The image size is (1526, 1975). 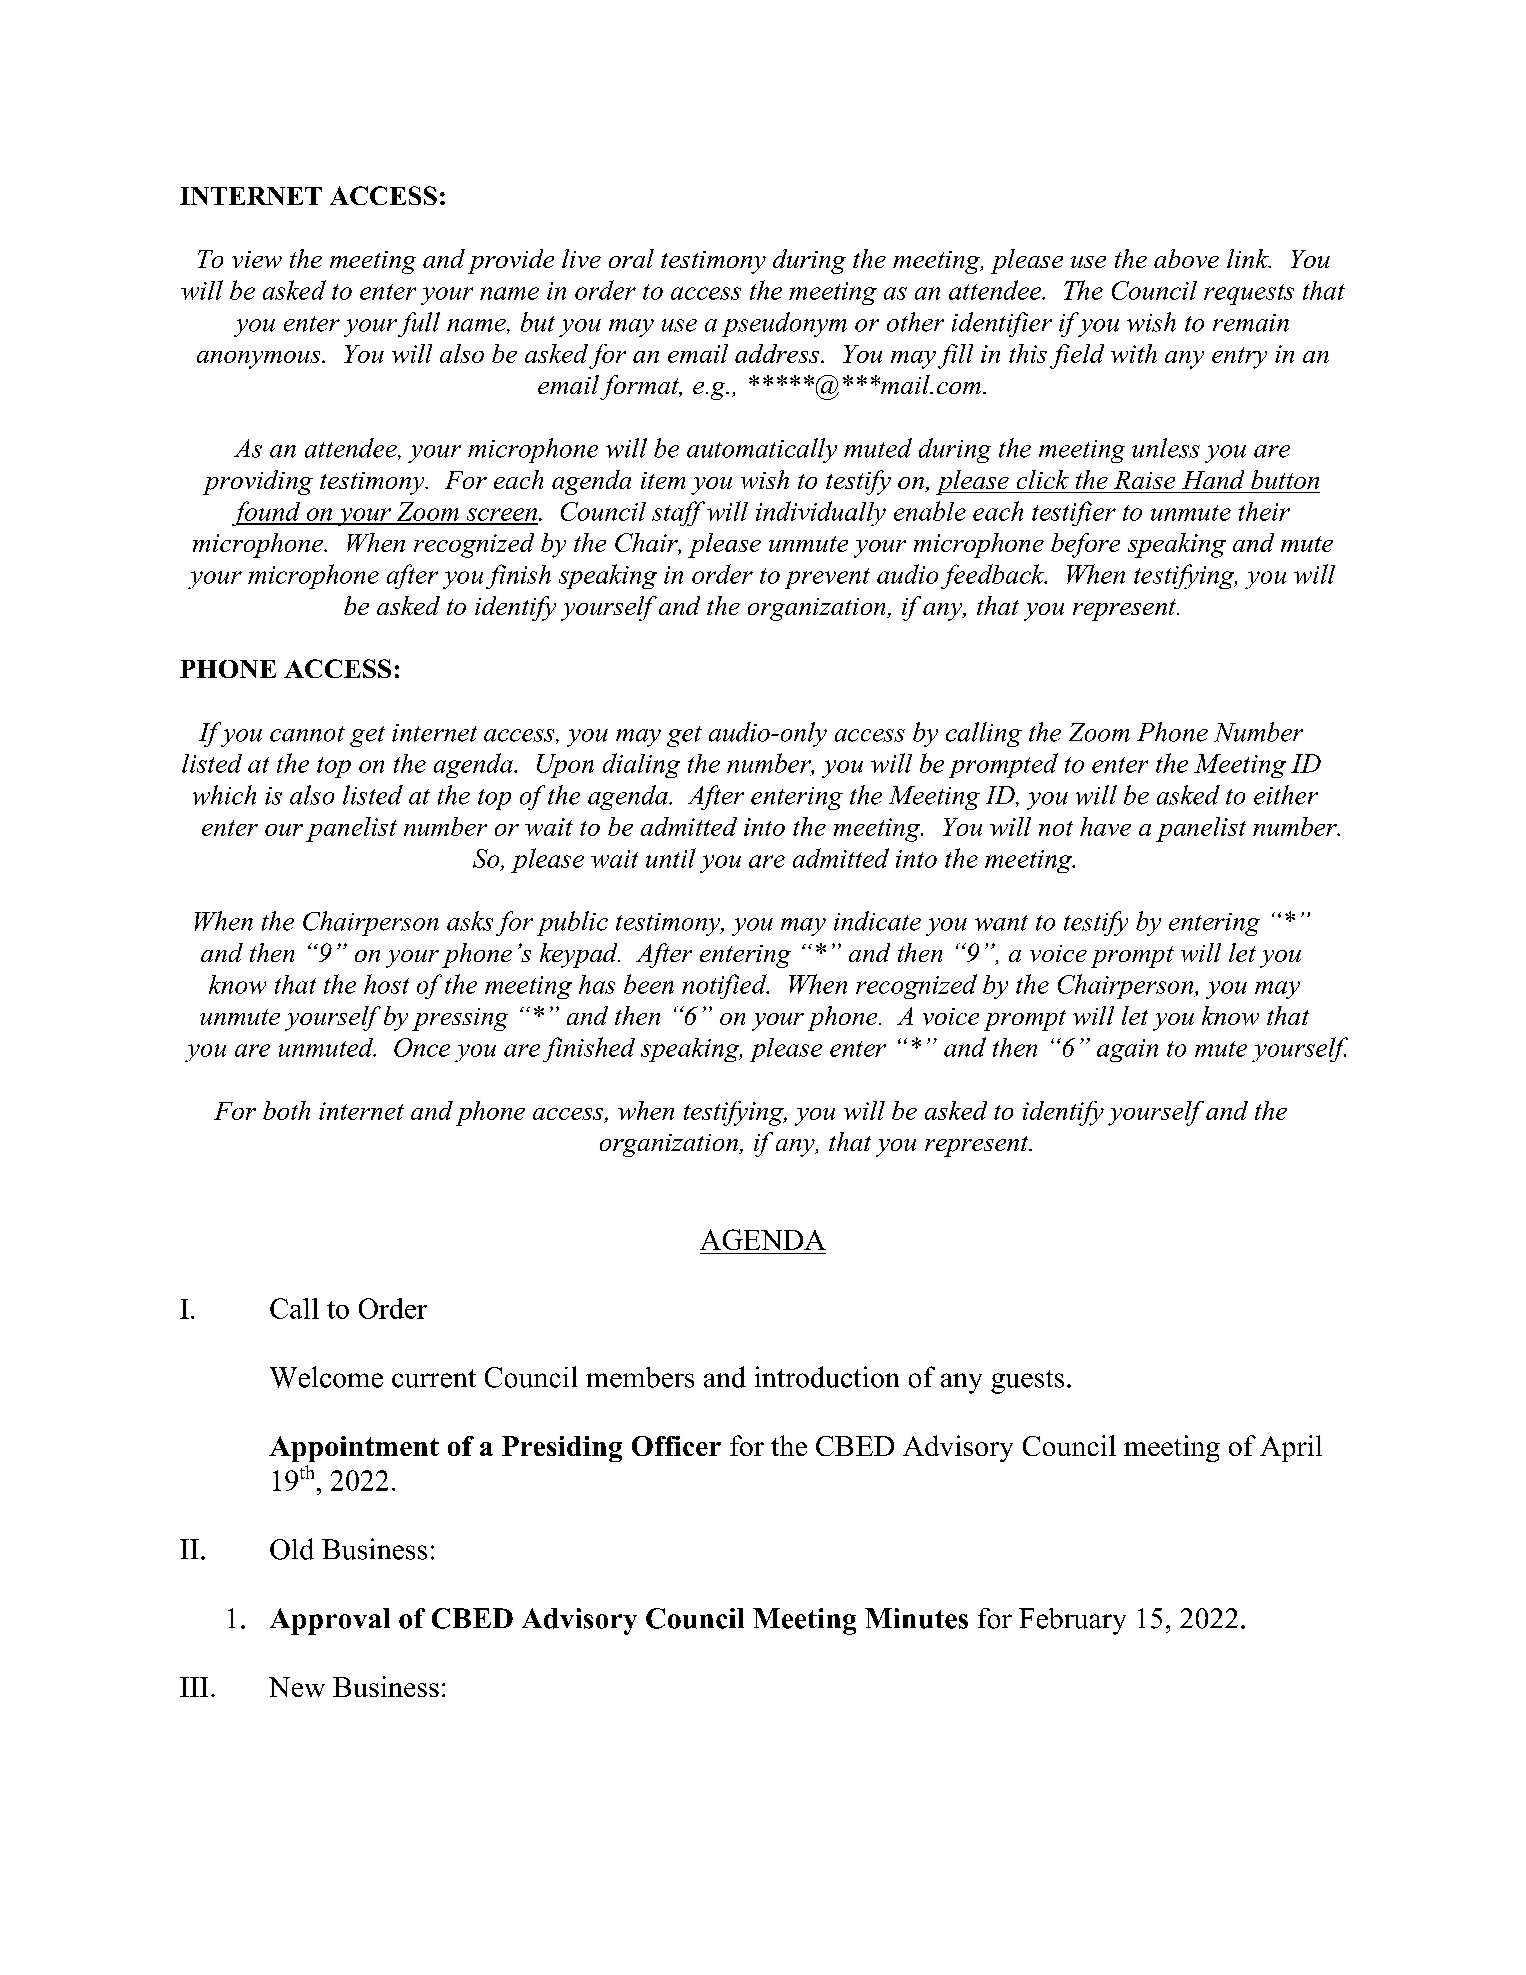 I want to click on cannot, so click(x=307, y=734).
